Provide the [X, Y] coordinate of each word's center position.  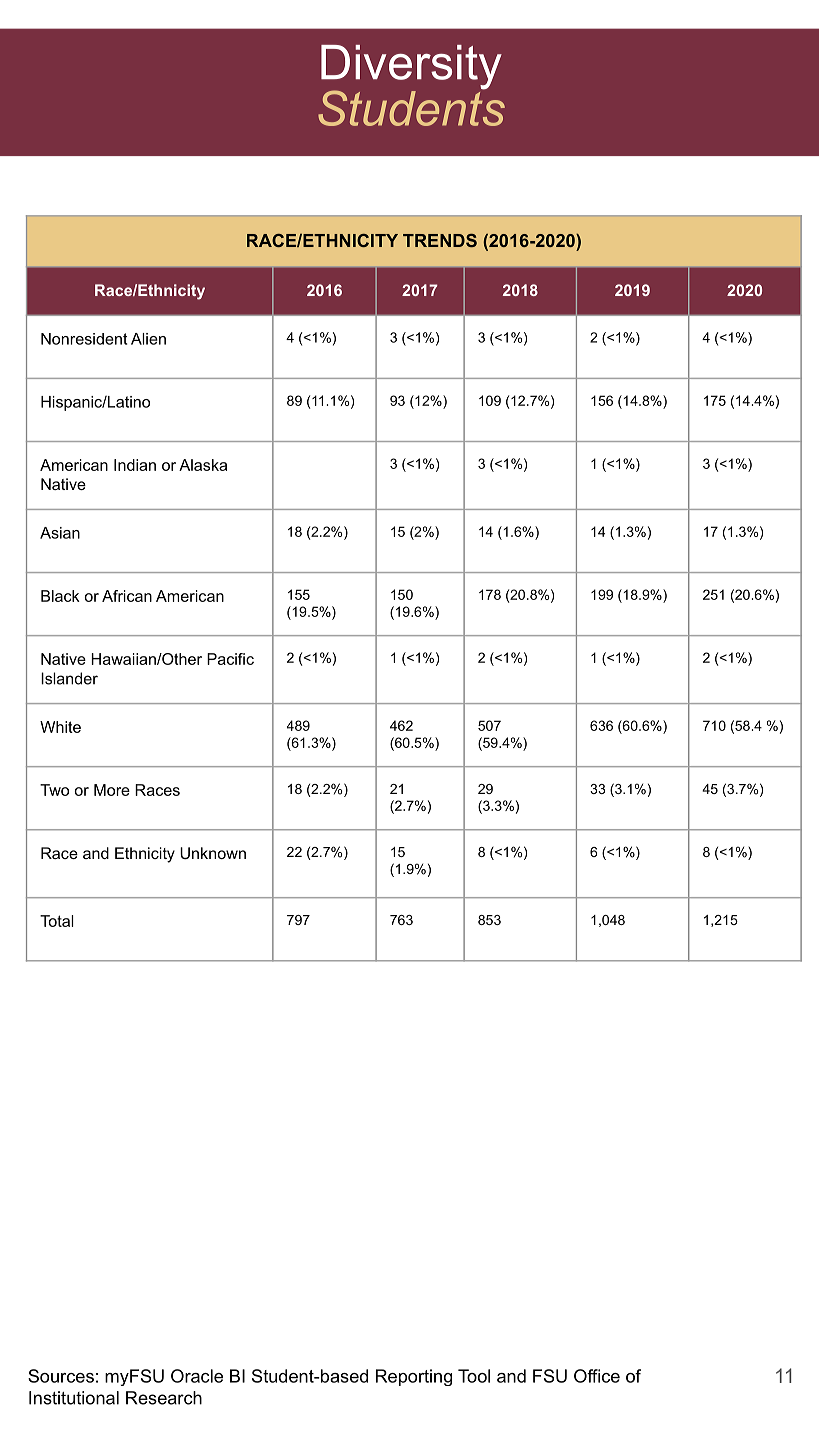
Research [164, 1398]
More [112, 790]
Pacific [230, 659]
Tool [474, 1376]
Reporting [414, 1377]
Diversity [411, 68]
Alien [148, 339]
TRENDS [440, 240]
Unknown [213, 853]
